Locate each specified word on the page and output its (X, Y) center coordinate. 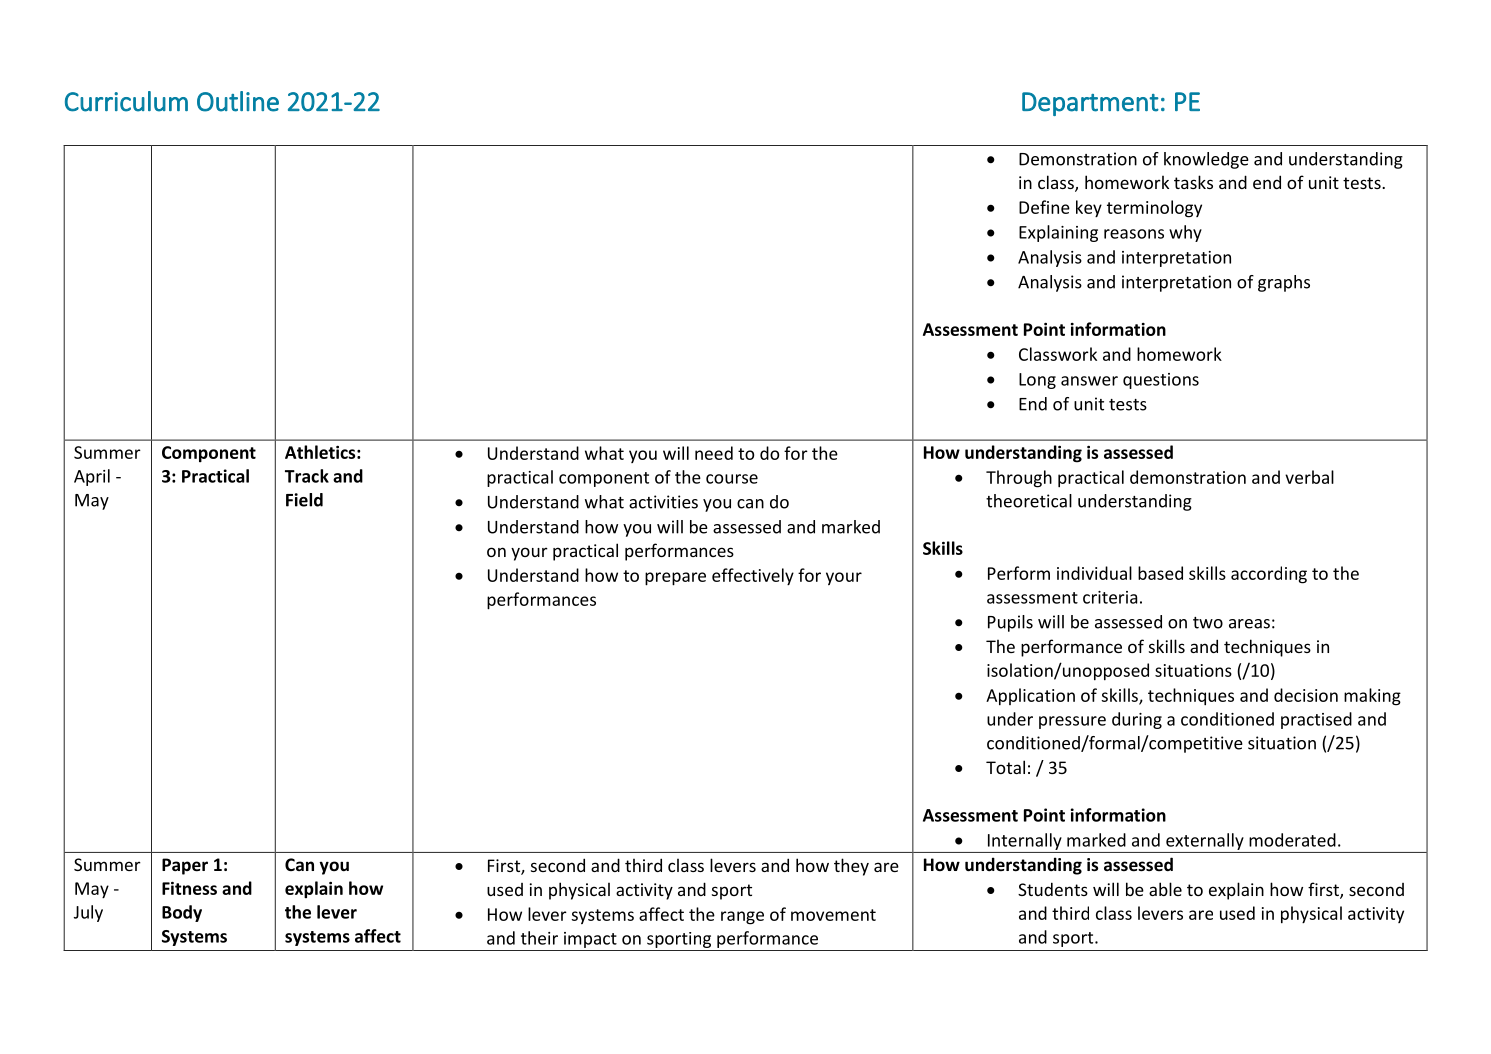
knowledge (1206, 160)
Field (304, 500)
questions (1161, 381)
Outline (238, 101)
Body (182, 913)
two (1208, 623)
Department (1090, 104)
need (714, 453)
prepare (675, 579)
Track (307, 476)
